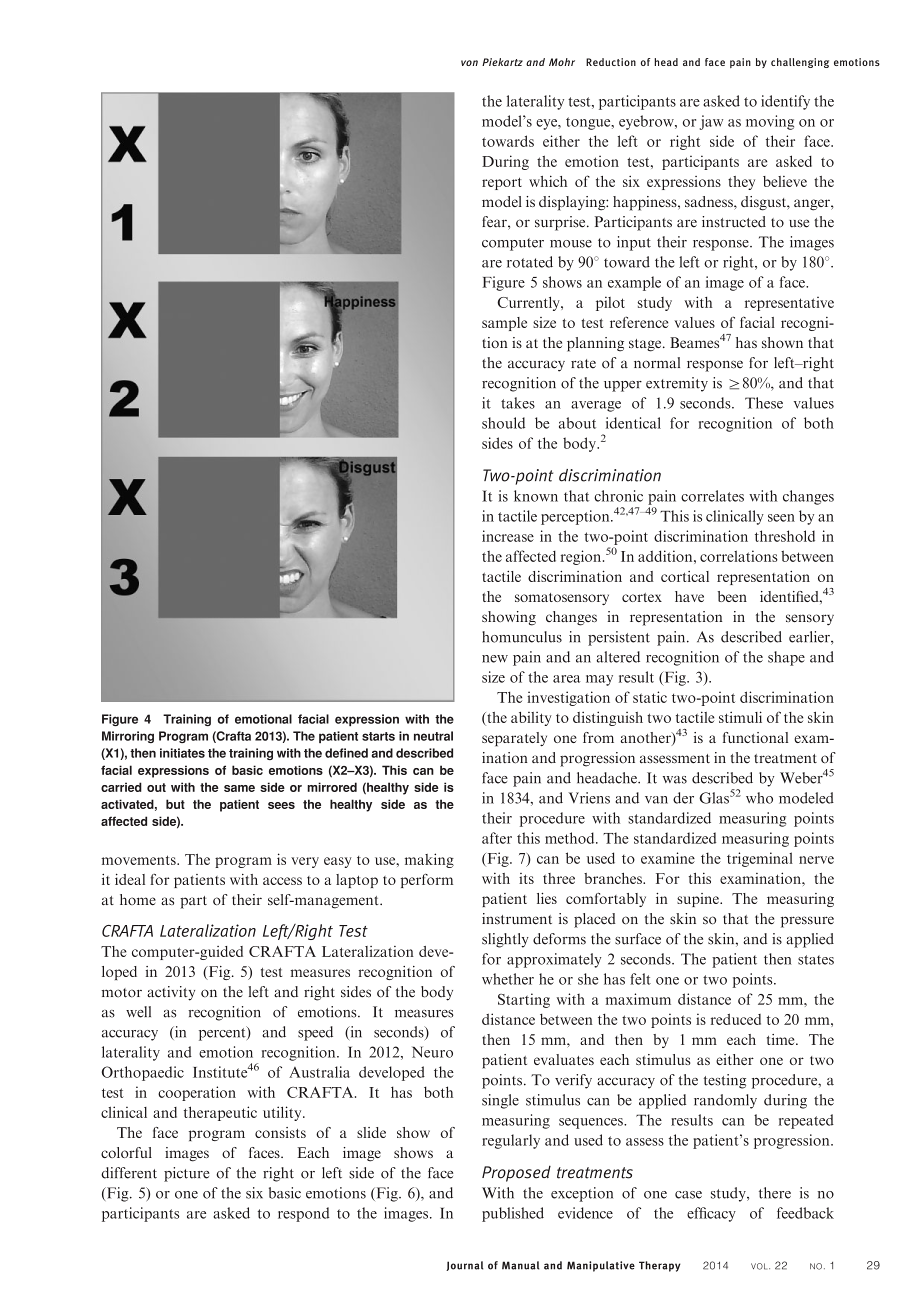  Describe the element at coordinates (764, 403) in the image. I see `These` at that location.
